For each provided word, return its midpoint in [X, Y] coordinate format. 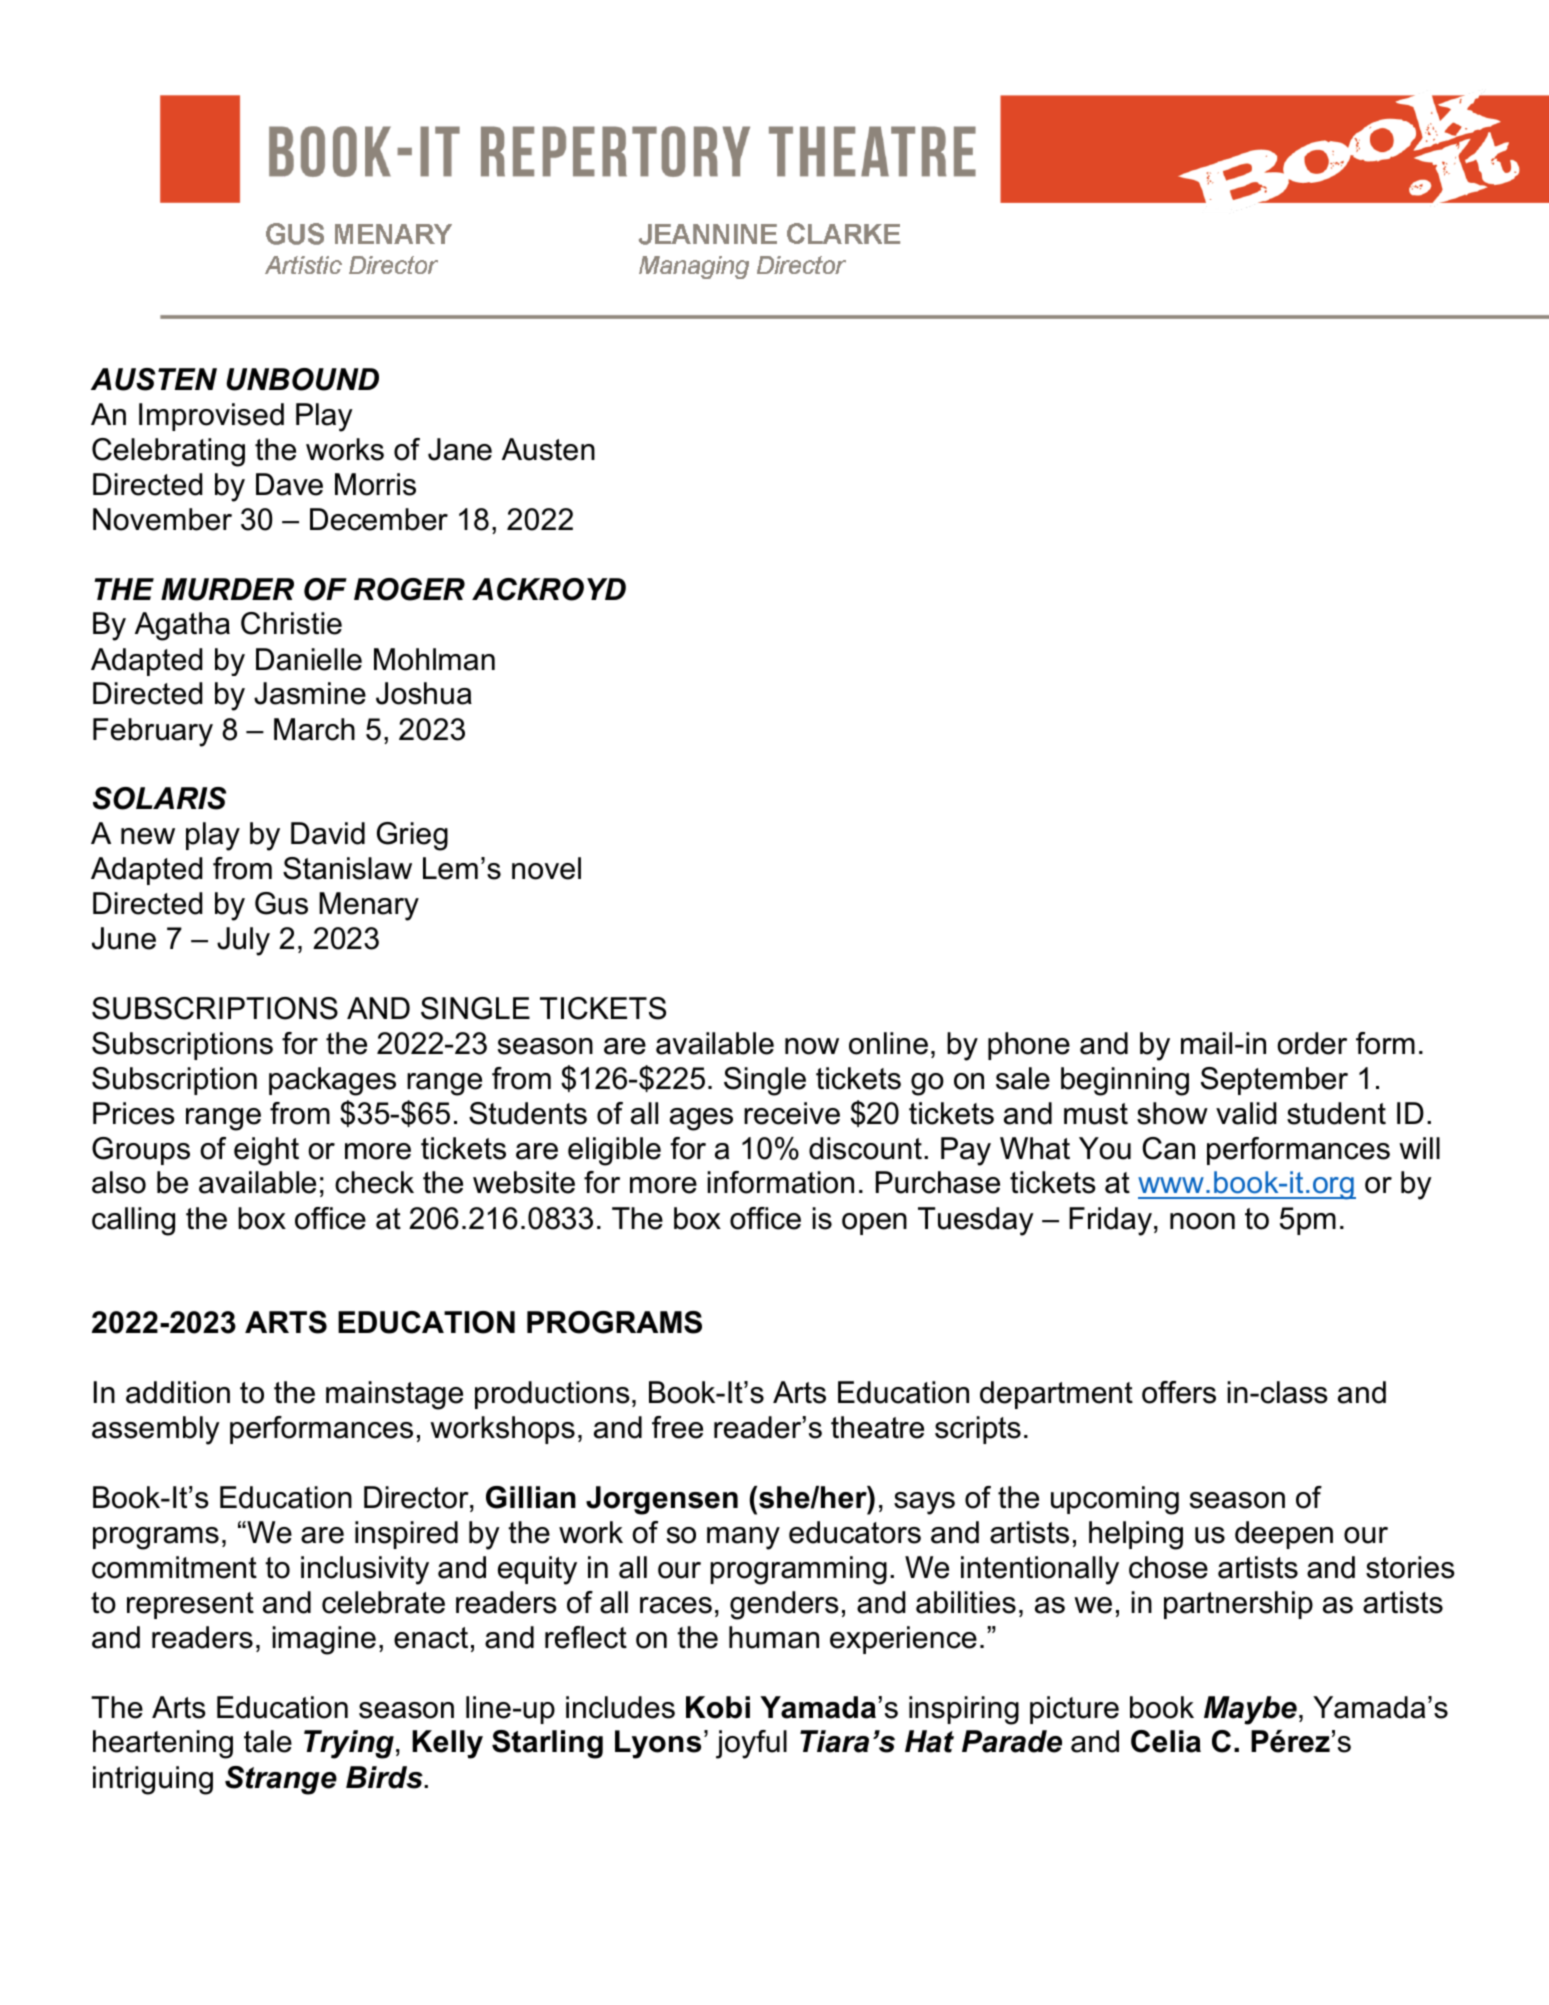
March [314, 729]
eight [266, 1151]
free [677, 1427]
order [1312, 1043]
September [1274, 1081]
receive [792, 1113]
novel [546, 868]
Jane [460, 449]
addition [178, 1392]
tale [268, 1741]
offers [1179, 1392]
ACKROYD [549, 589]
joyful [751, 1744]
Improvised [211, 417]
